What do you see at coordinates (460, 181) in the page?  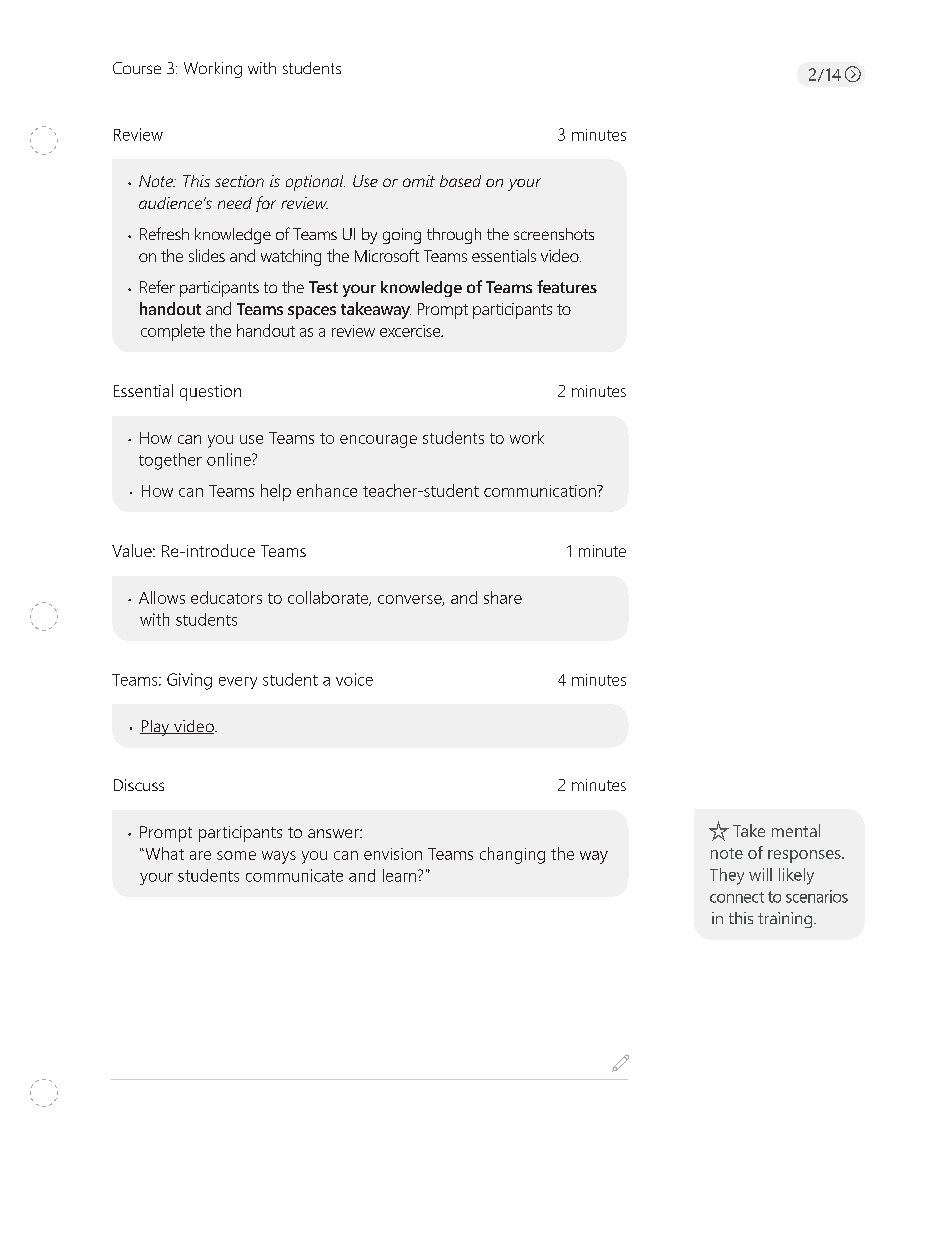 I see `based` at bounding box center [460, 181].
